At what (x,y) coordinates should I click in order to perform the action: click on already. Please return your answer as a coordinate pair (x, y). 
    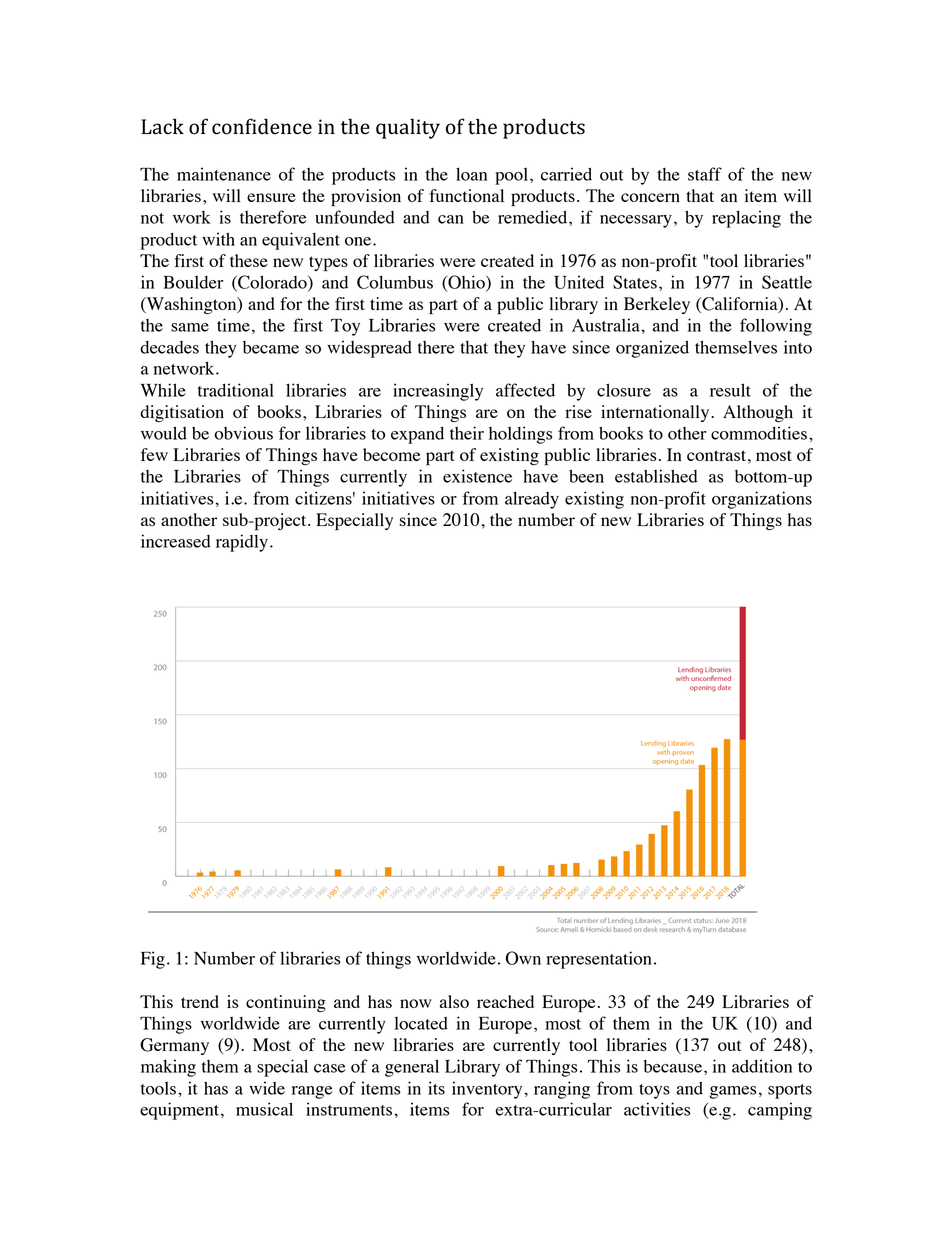
    Looking at the image, I should click on (532, 500).
